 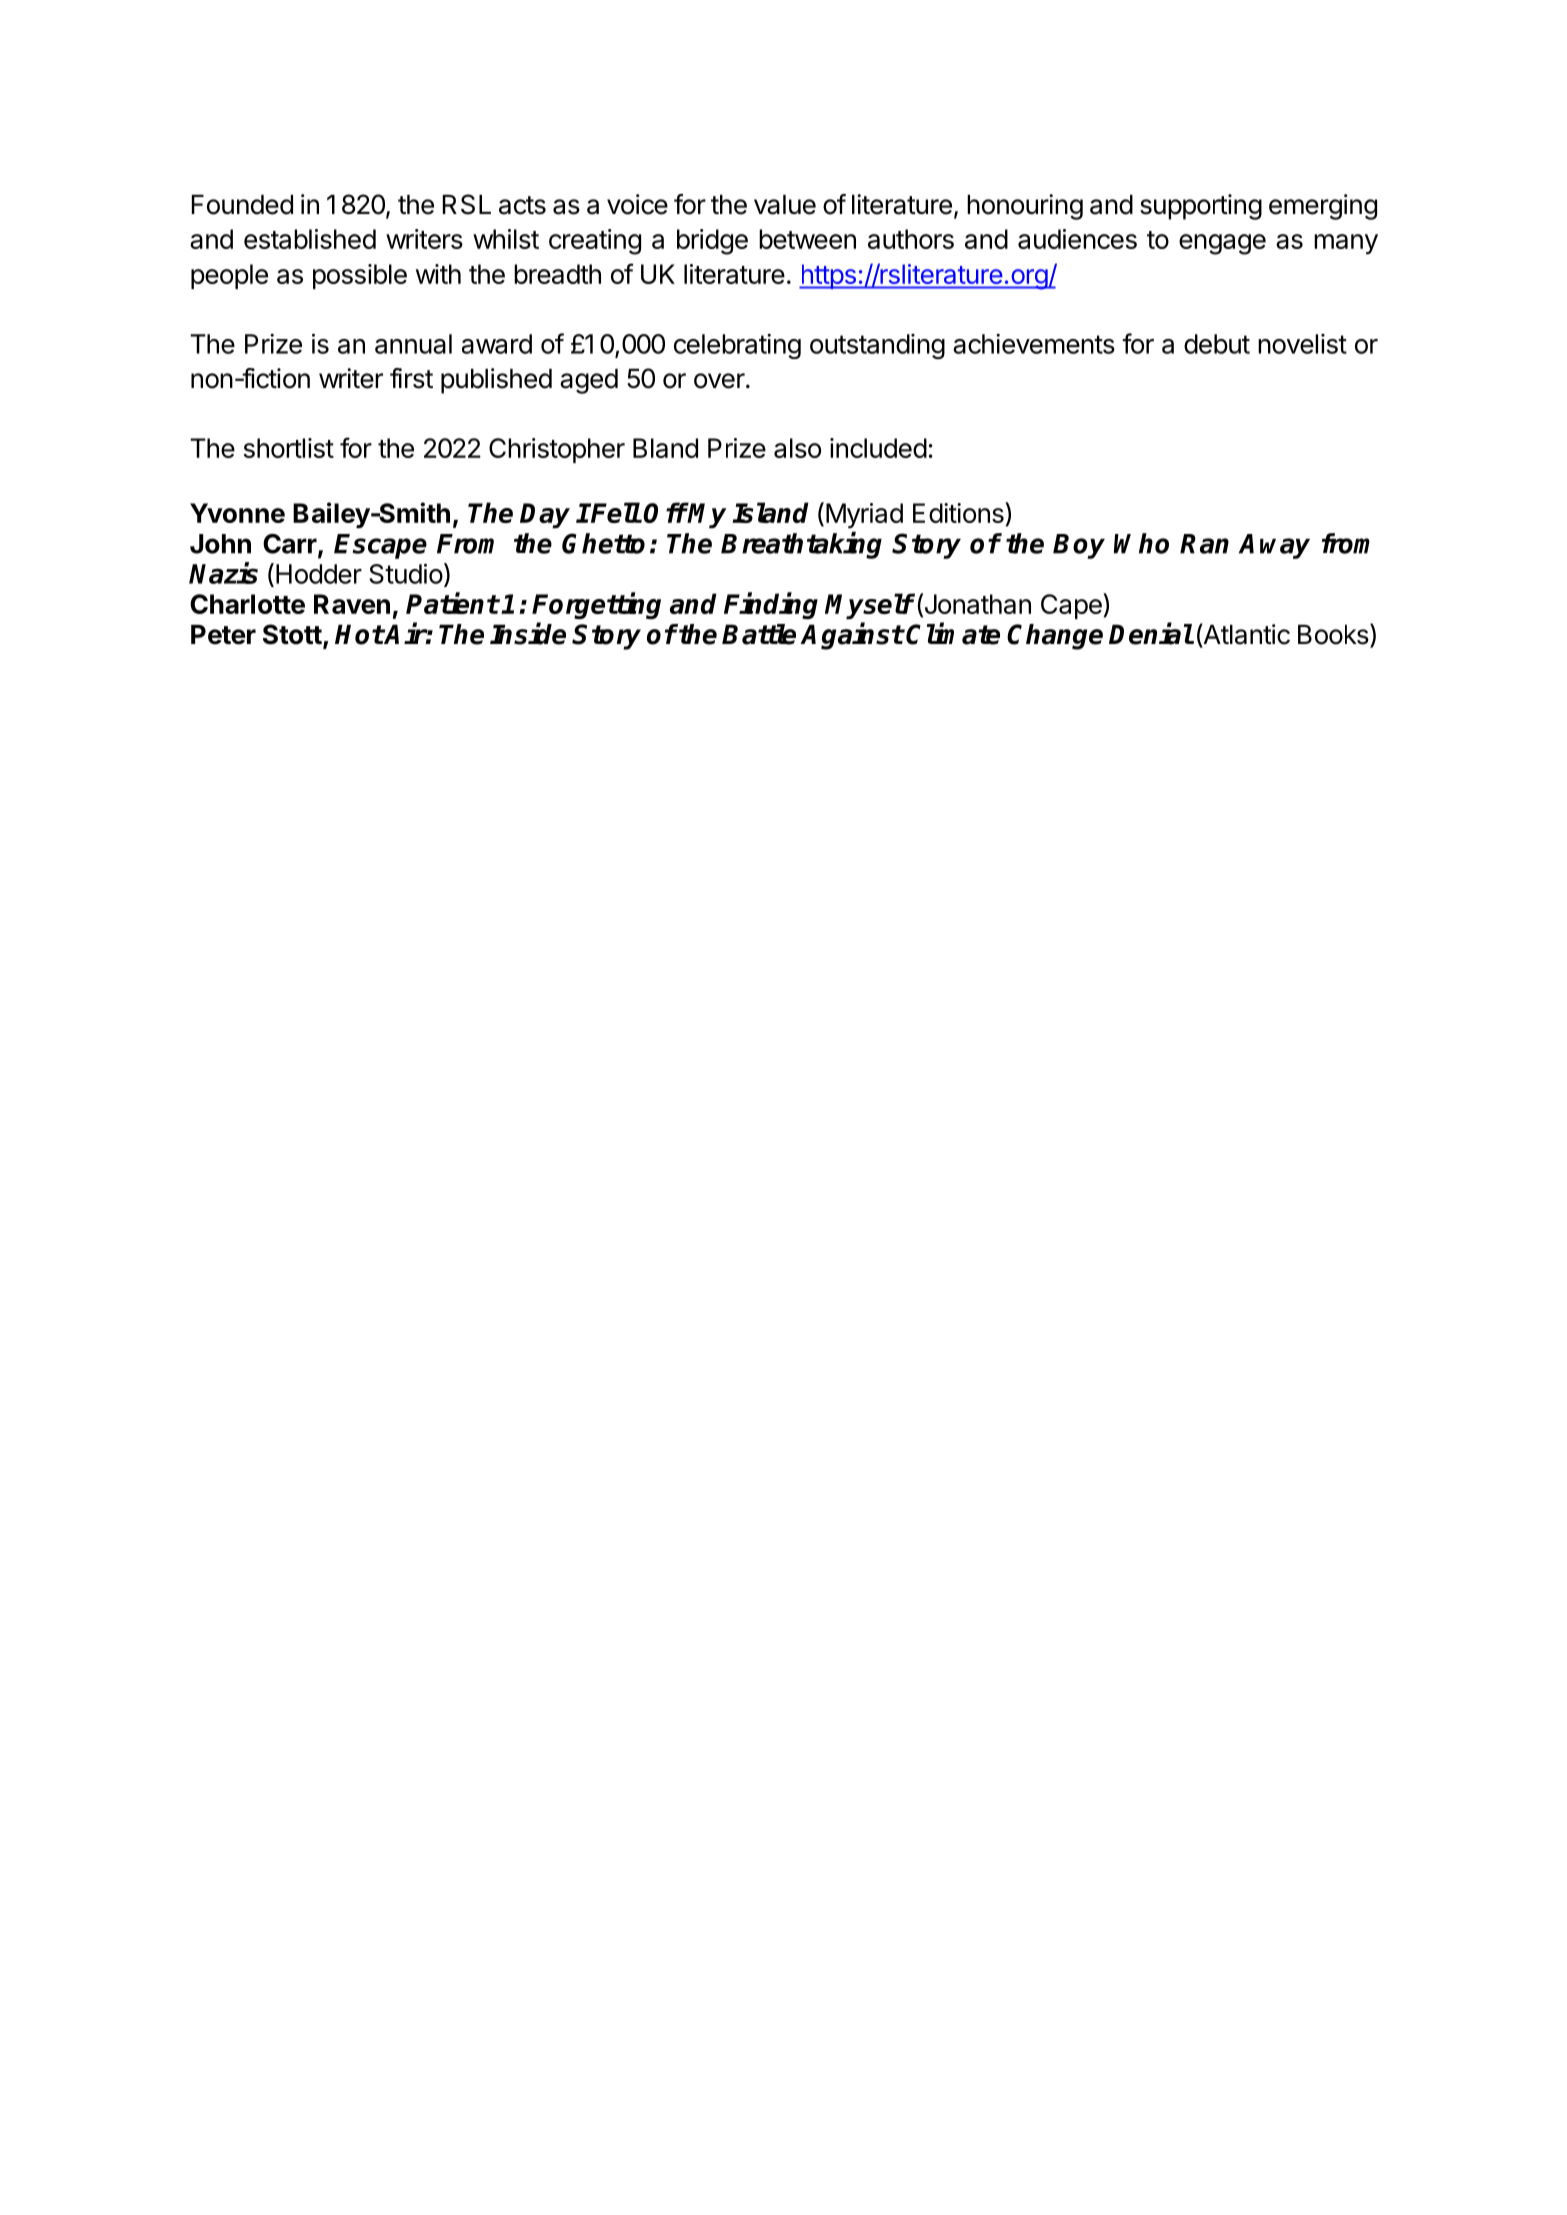 What do you see at coordinates (878, 448) in the screenshot?
I see `included` at bounding box center [878, 448].
